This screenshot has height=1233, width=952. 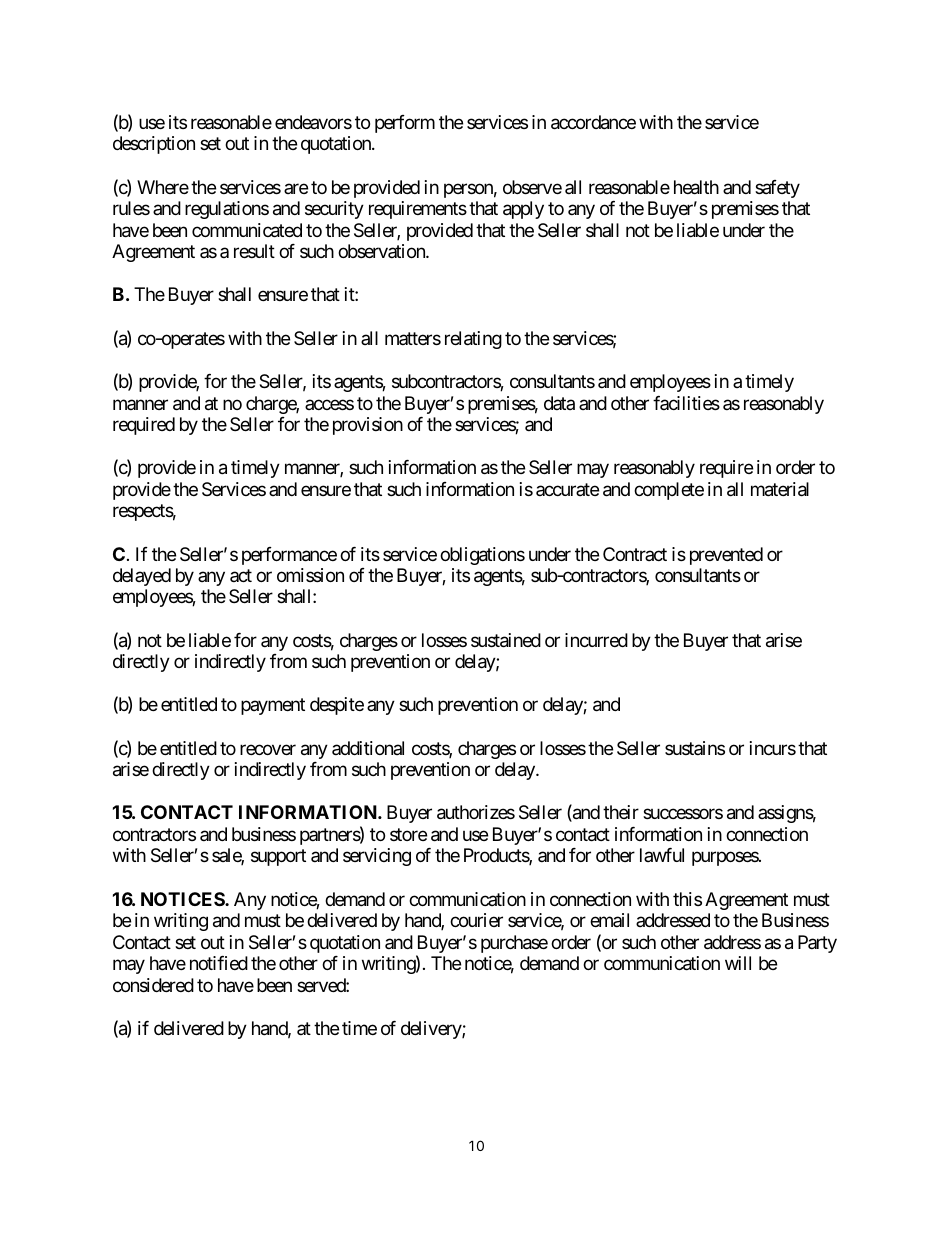 I want to click on safety, so click(x=777, y=189).
